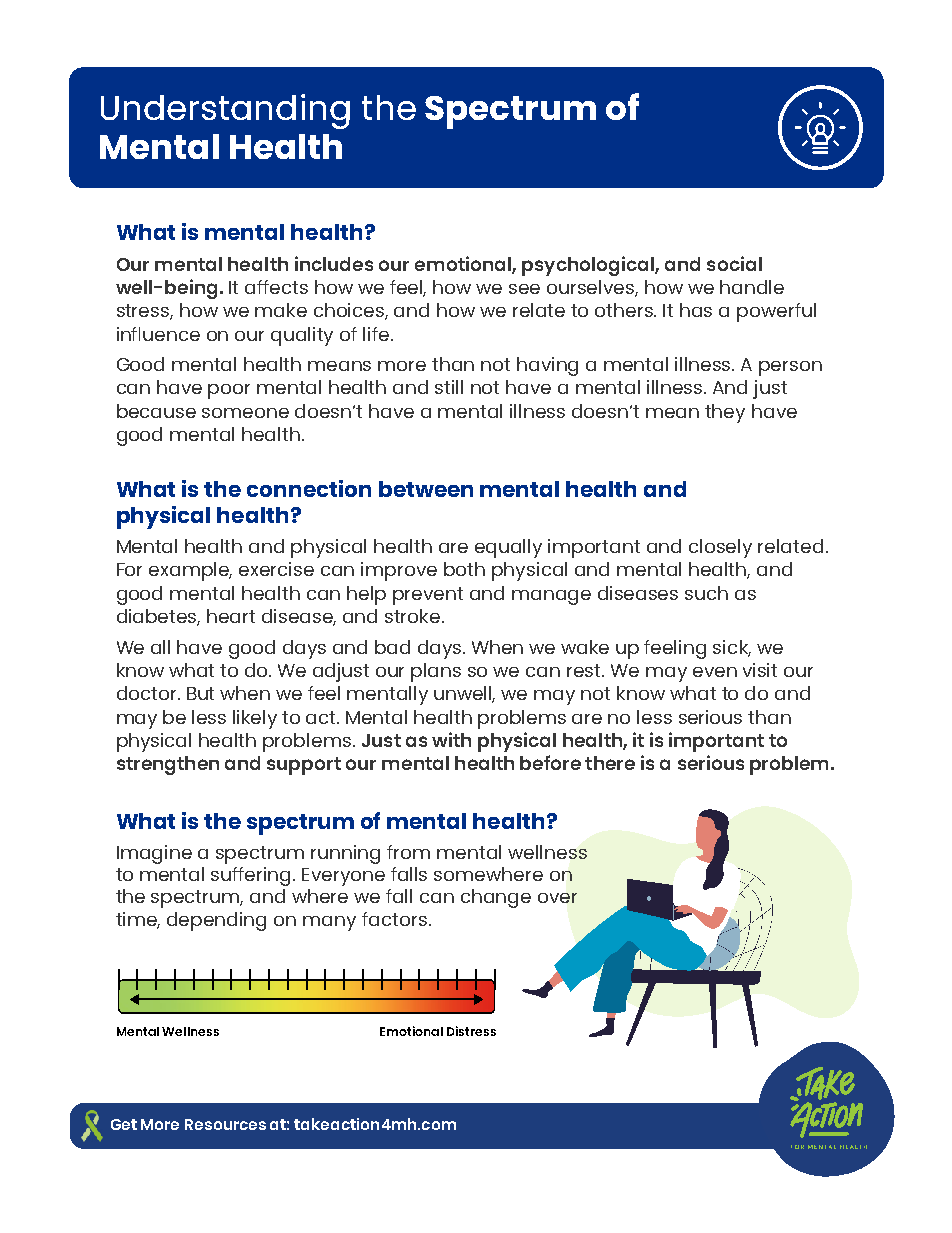  Describe the element at coordinates (496, 898) in the screenshot. I see `change` at that location.
